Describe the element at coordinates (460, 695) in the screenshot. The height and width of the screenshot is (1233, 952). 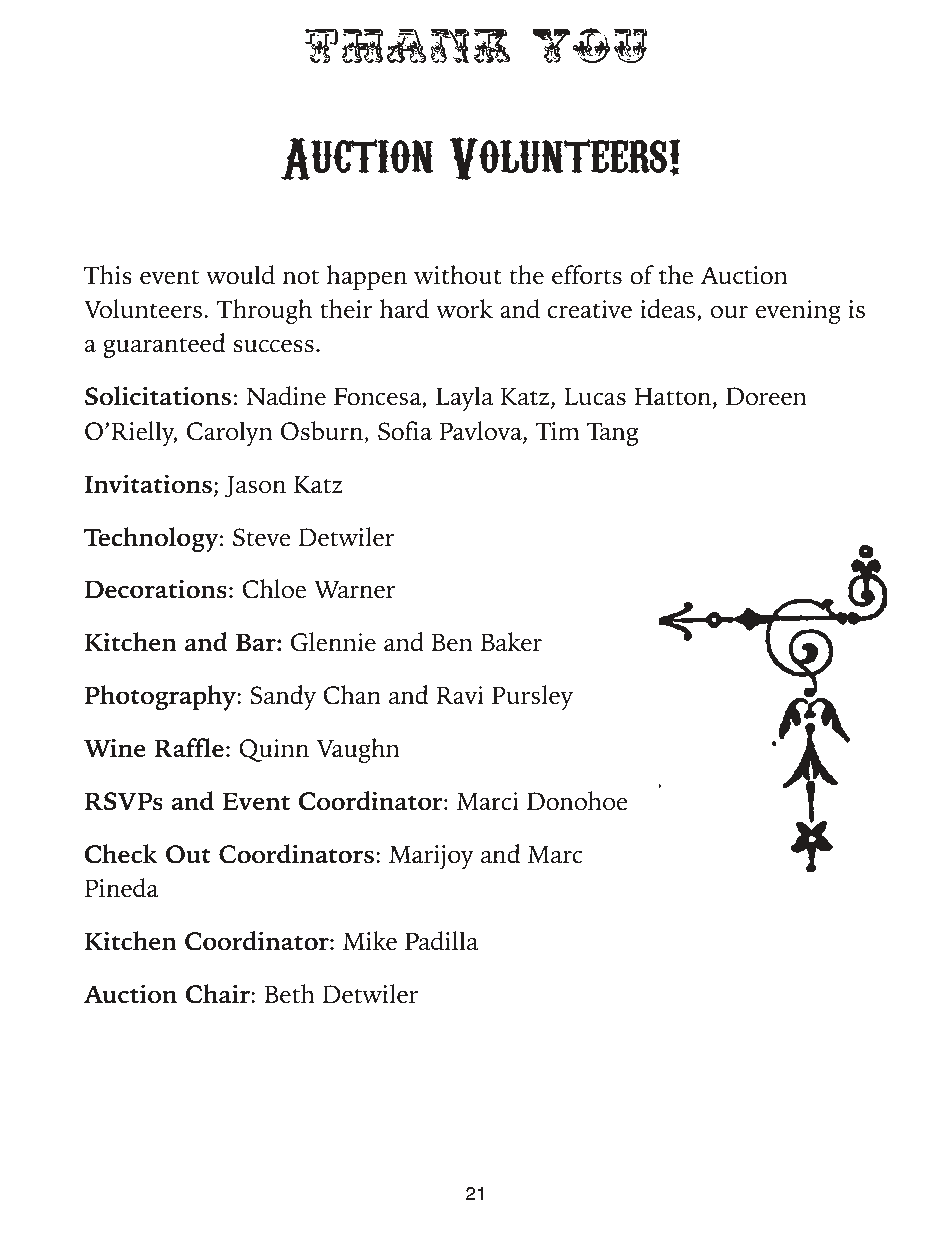
I see `Ravi` at that location.
